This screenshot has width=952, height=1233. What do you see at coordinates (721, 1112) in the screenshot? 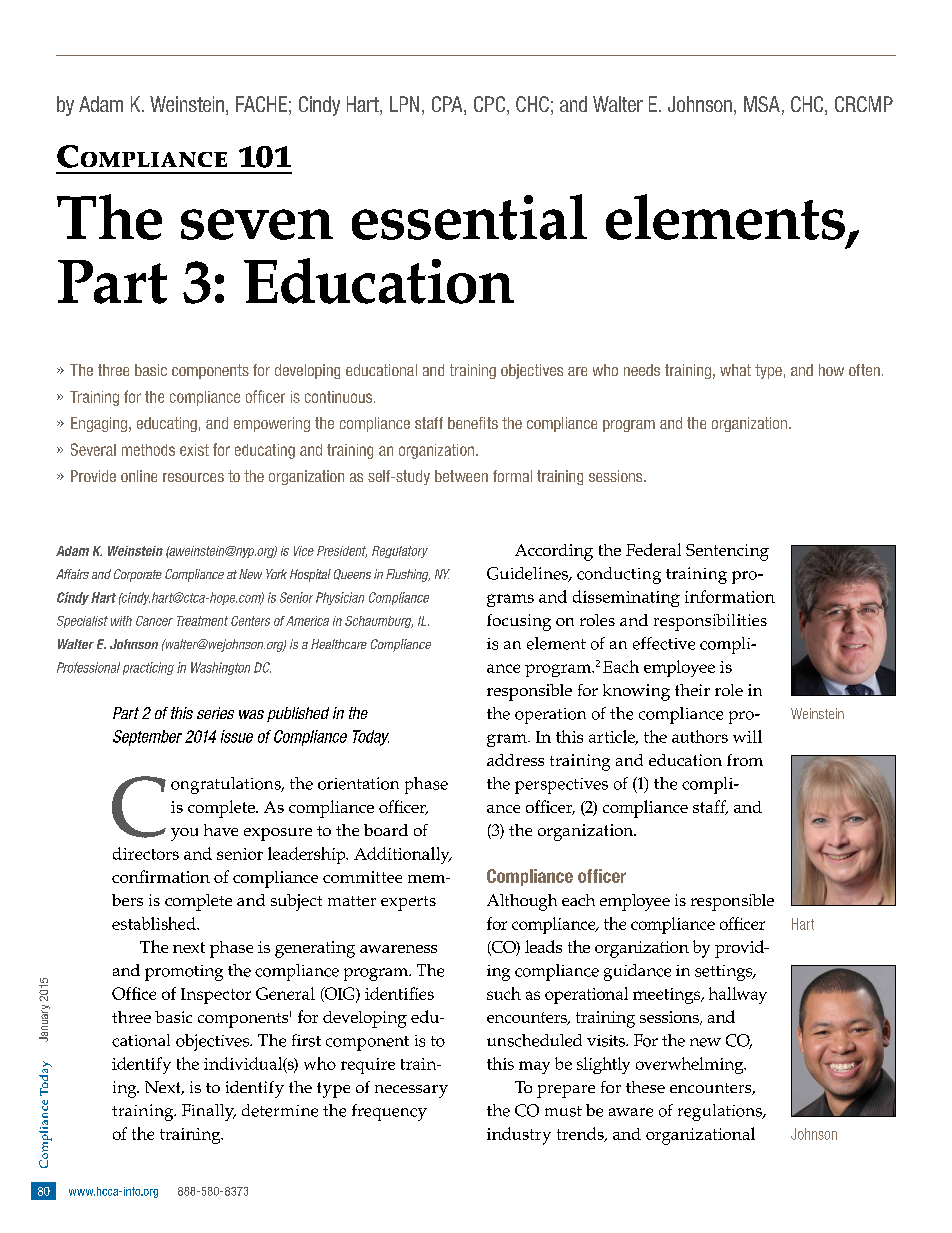
I see `regulations` at bounding box center [721, 1112].
